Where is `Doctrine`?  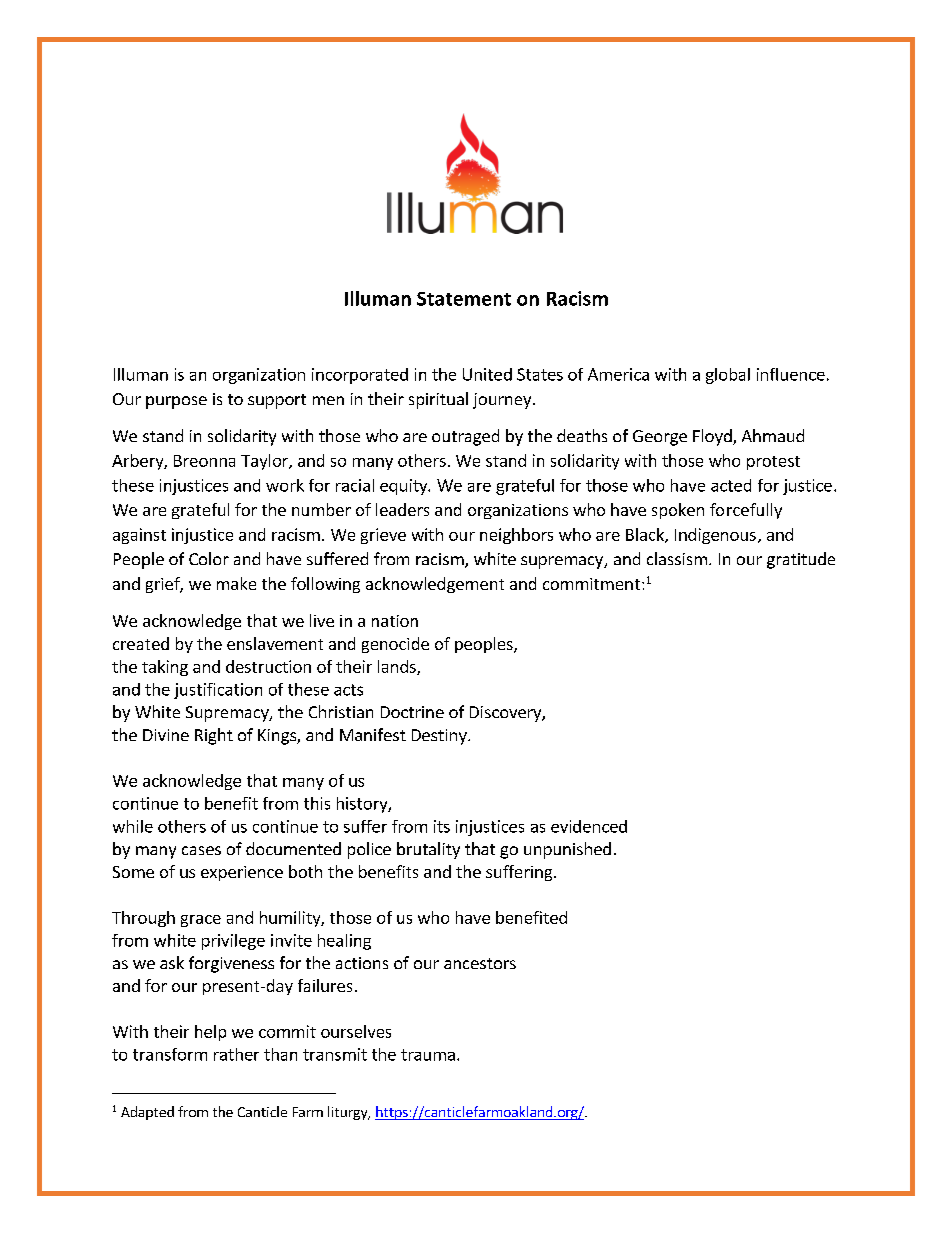
Doctrine is located at coordinates (412, 712).
